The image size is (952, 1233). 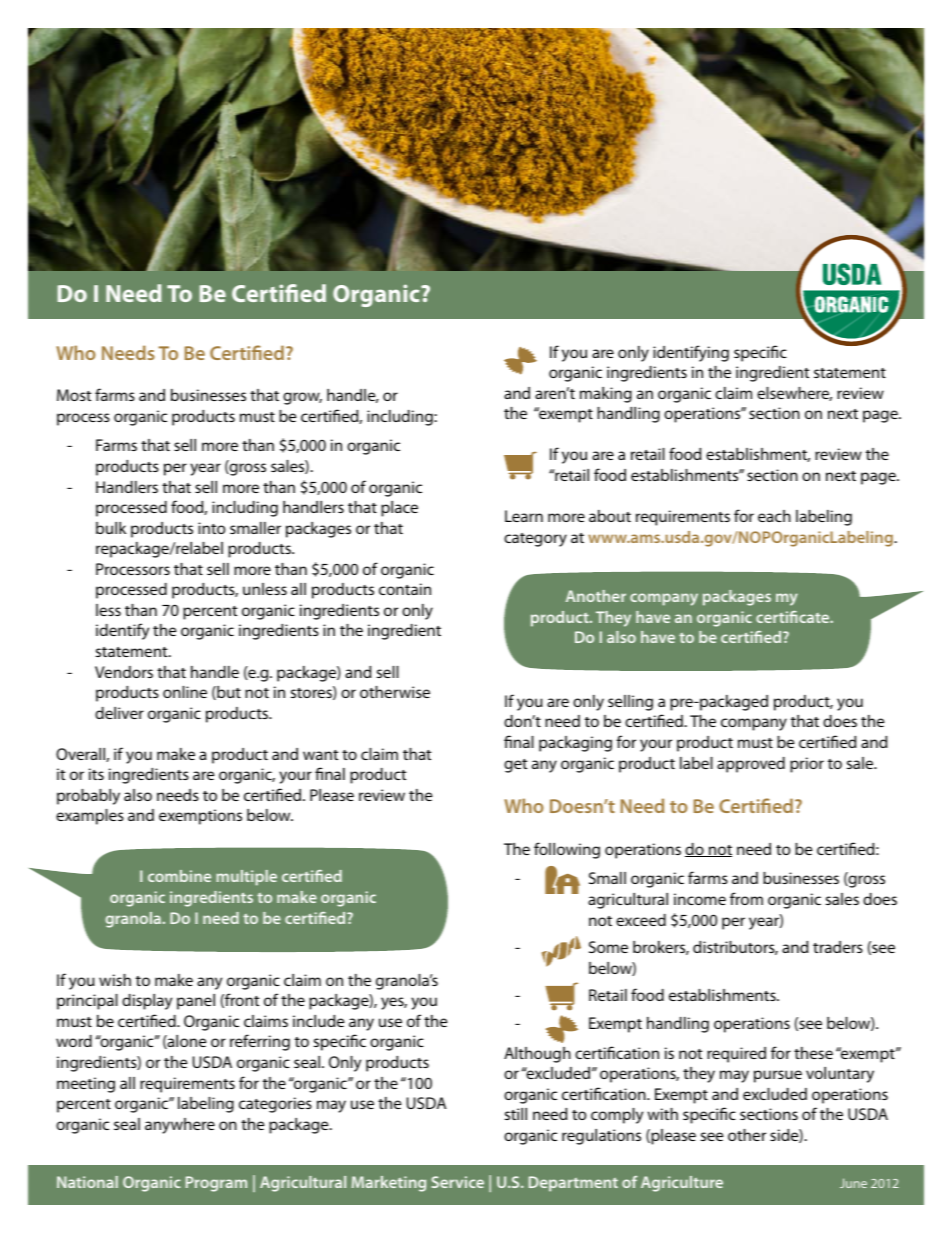 I want to click on making, so click(x=606, y=395).
